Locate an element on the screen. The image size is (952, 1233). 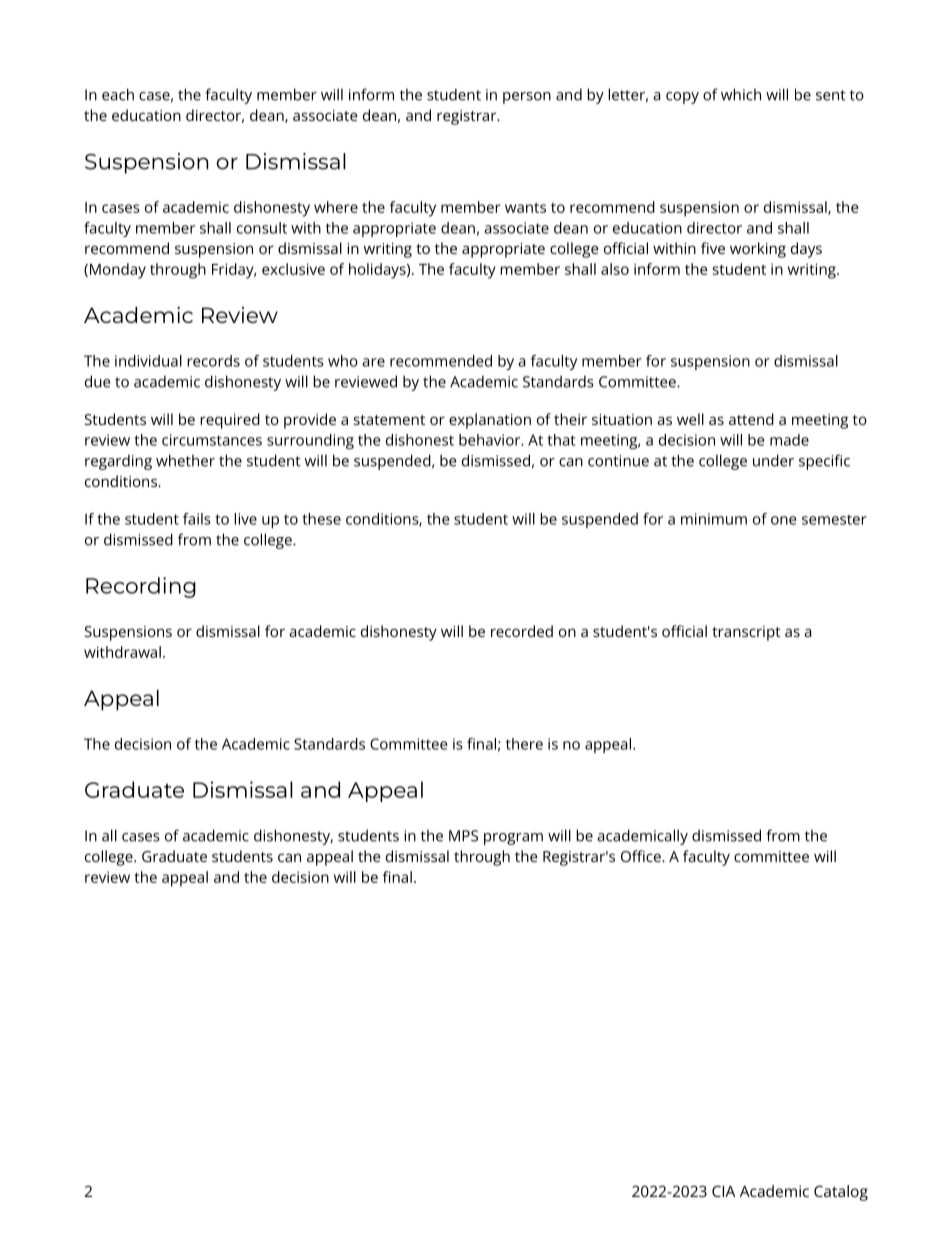
program is located at coordinates (513, 839).
